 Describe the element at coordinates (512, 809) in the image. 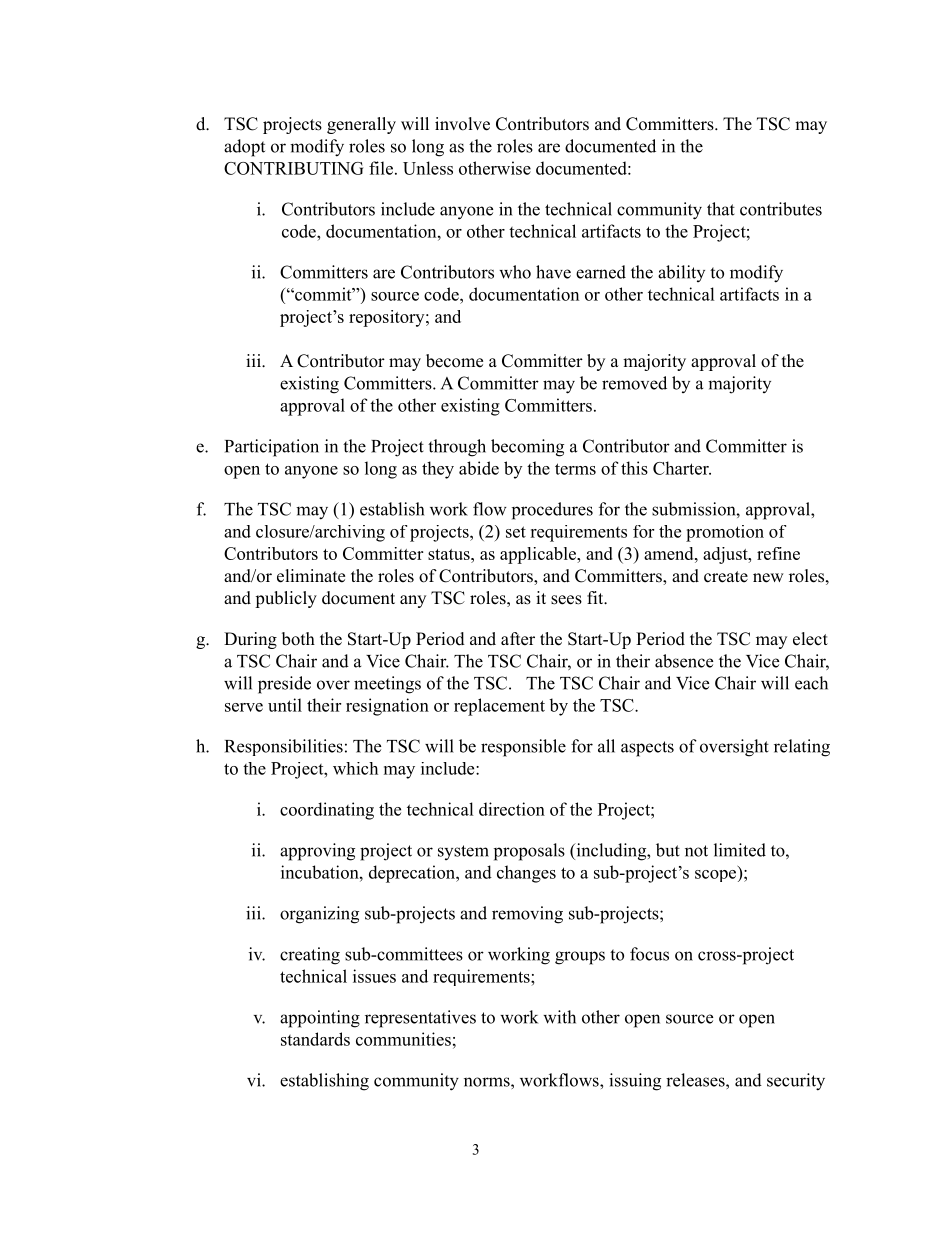

I see `direction` at that location.
